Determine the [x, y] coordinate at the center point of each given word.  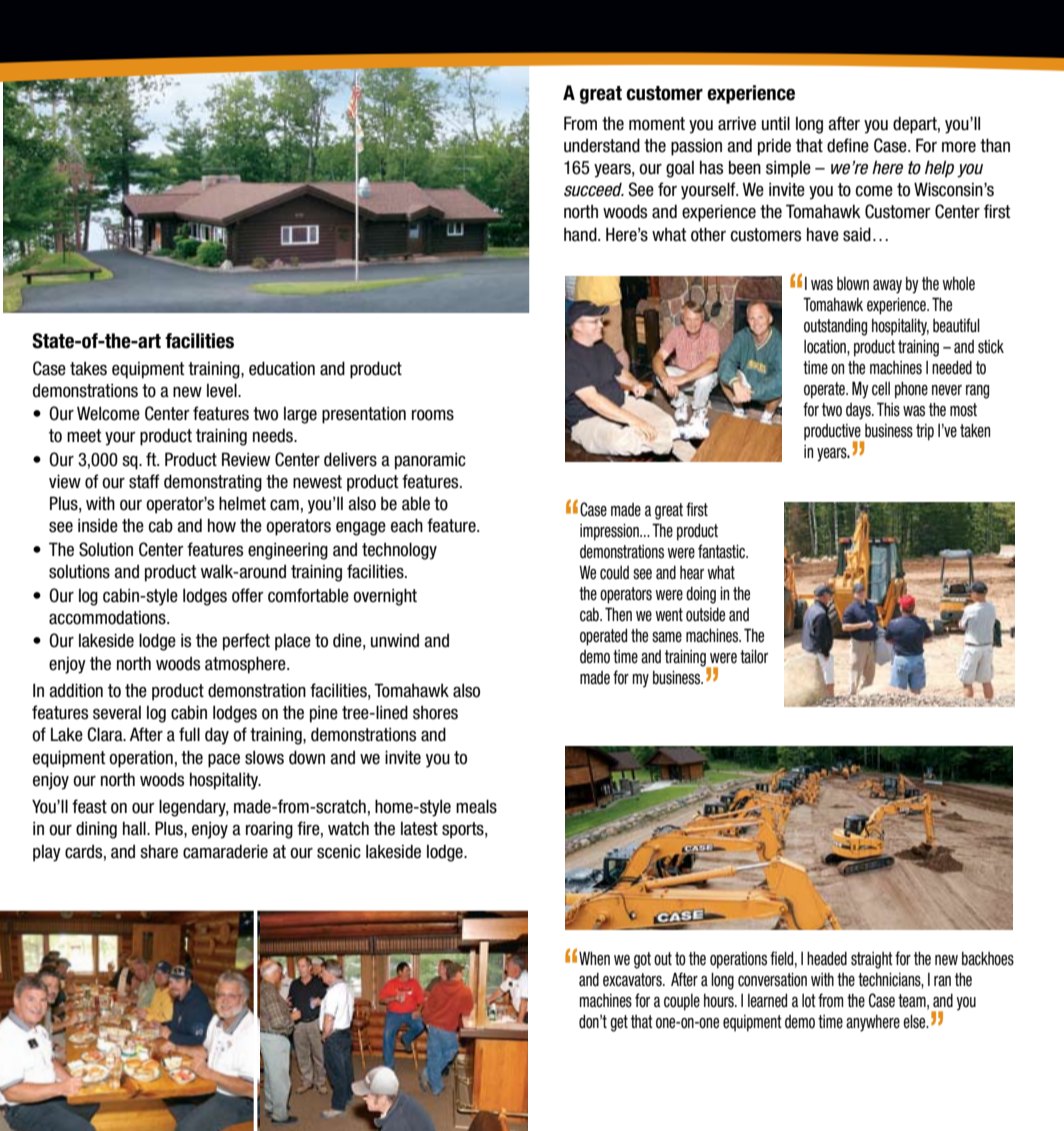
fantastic [722, 551]
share [159, 851]
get [619, 1023]
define [848, 145]
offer [248, 595]
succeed [594, 190]
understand [602, 145]
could [614, 573]
